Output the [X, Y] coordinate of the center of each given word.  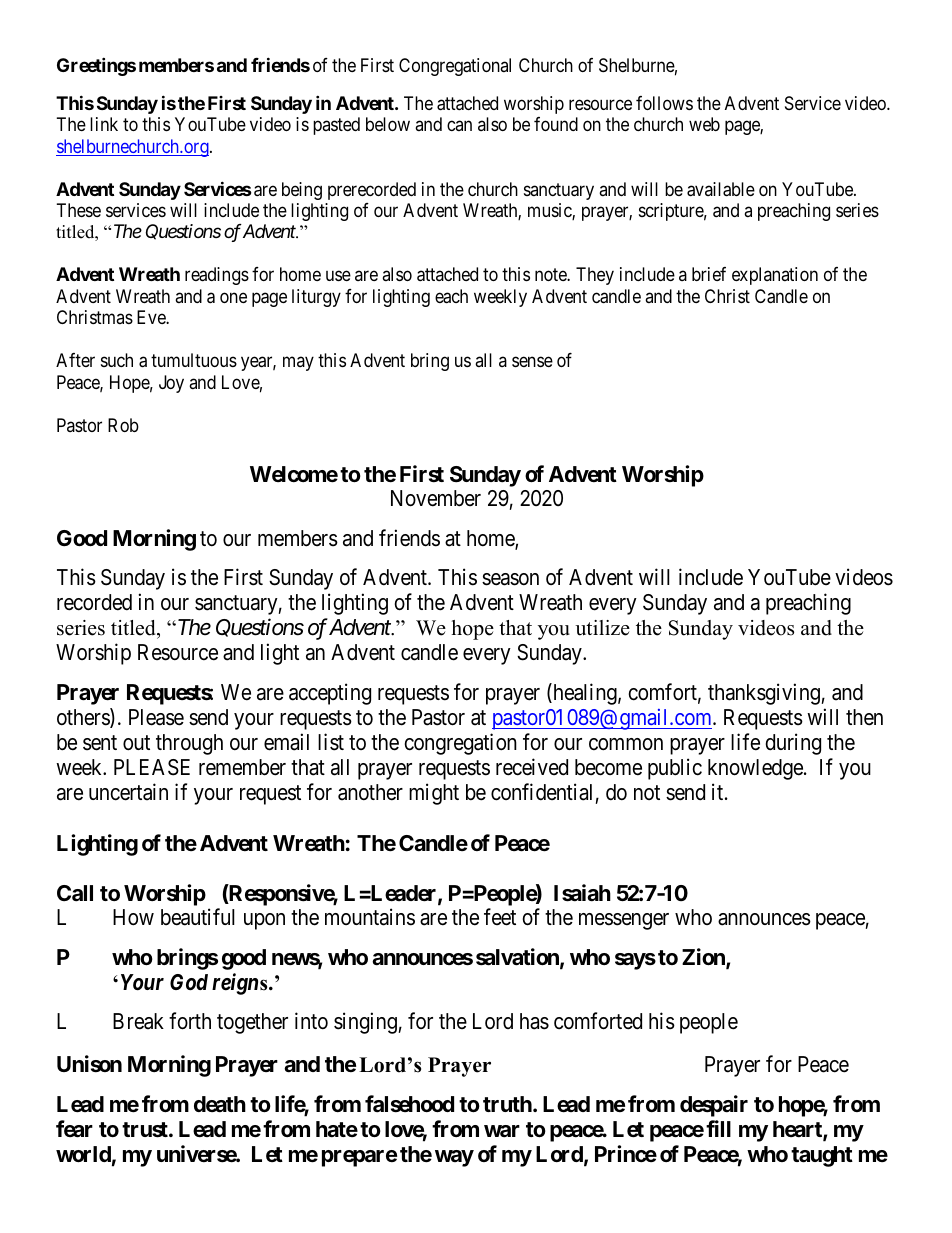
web [704, 124]
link [104, 124]
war [502, 1131]
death [220, 1104]
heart [798, 1130]
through [189, 744]
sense [532, 362]
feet [500, 917]
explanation [775, 276]
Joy [171, 384]
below [388, 124]
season [510, 579]
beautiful [198, 917]
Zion [704, 958]
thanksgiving [764, 694]
